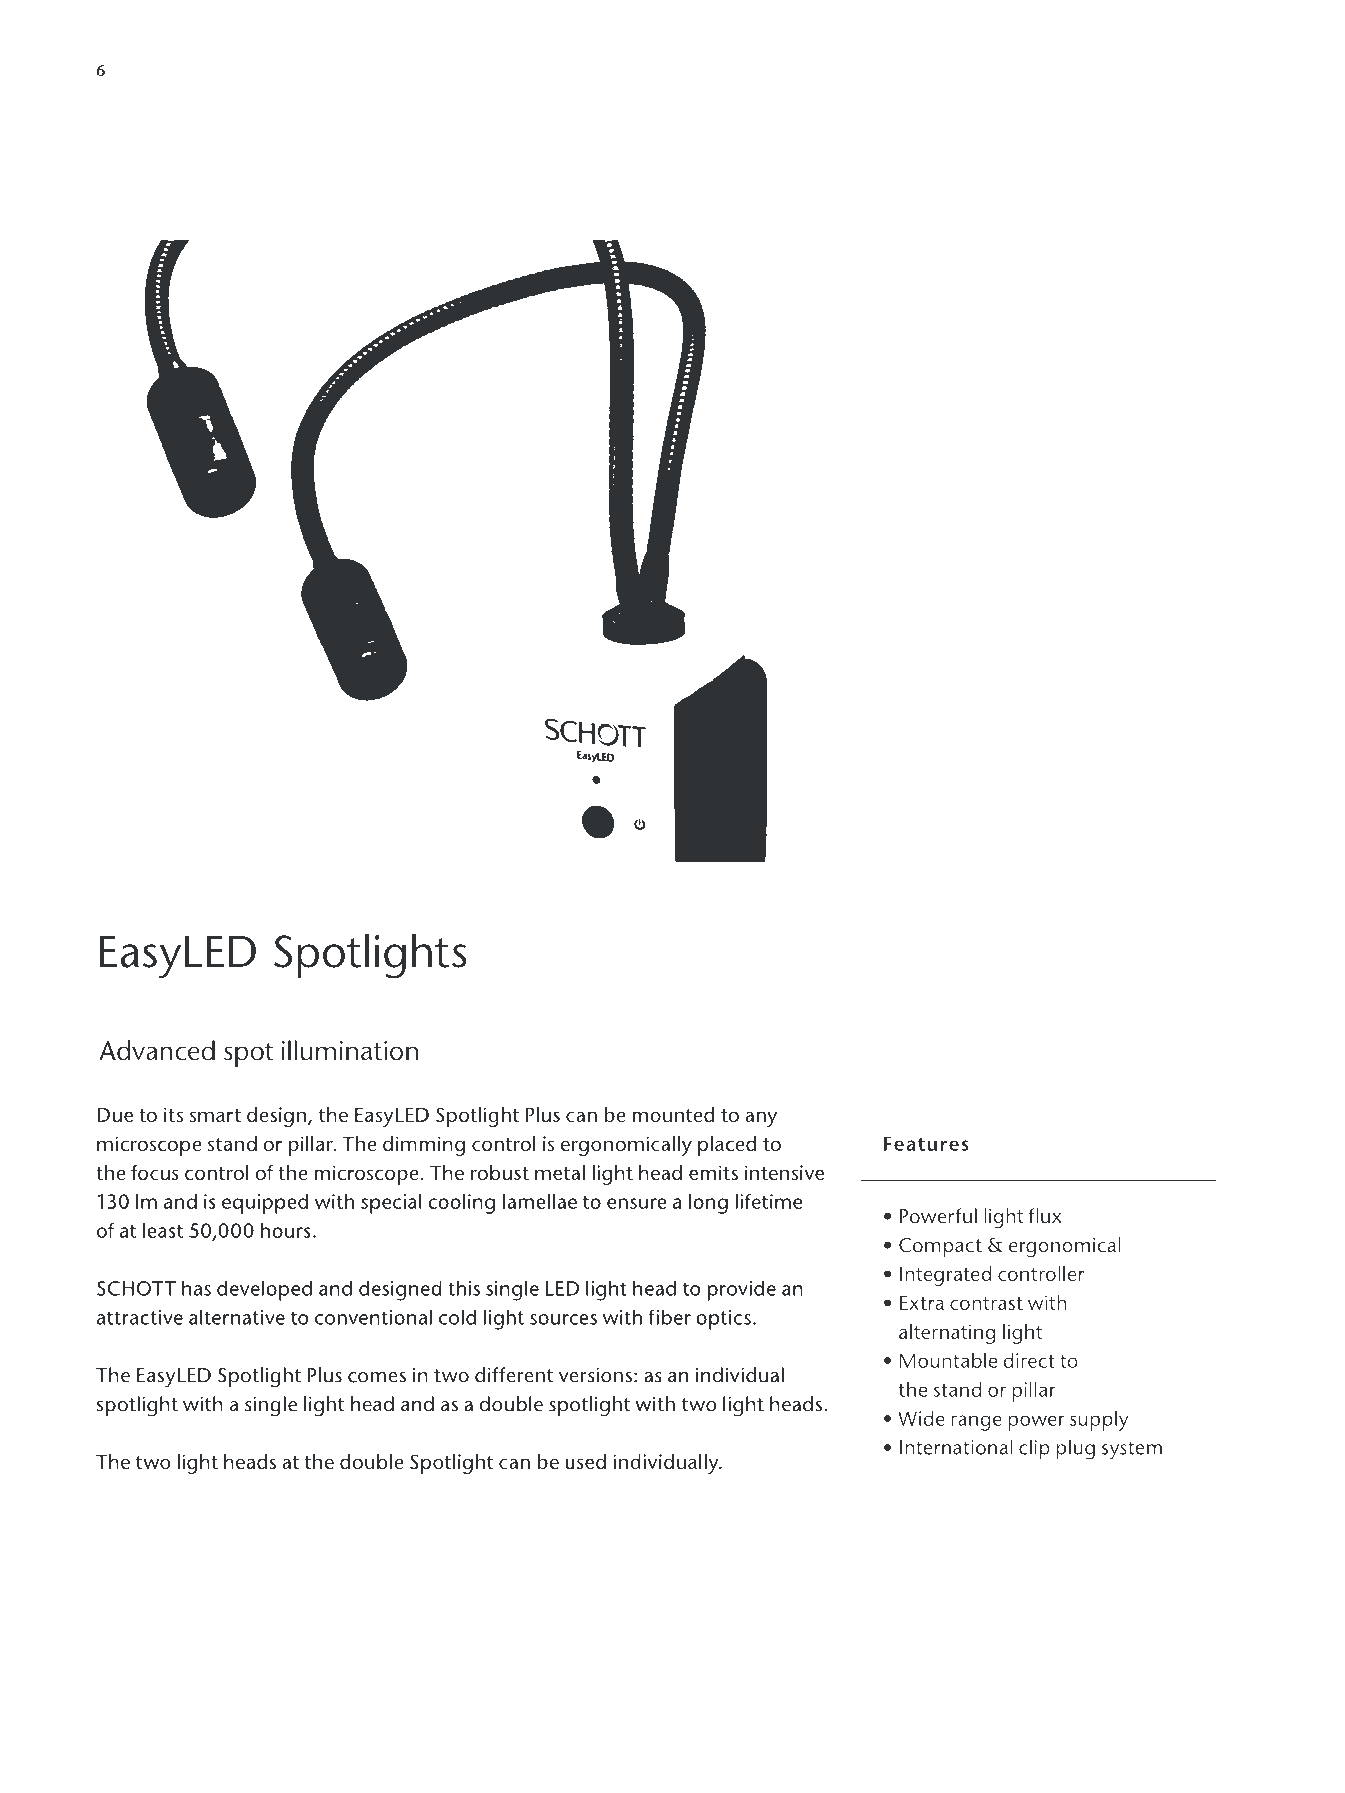 This document has width=1345, height=1793. What do you see at coordinates (157, 1050) in the document?
I see `Advanced` at bounding box center [157, 1050].
